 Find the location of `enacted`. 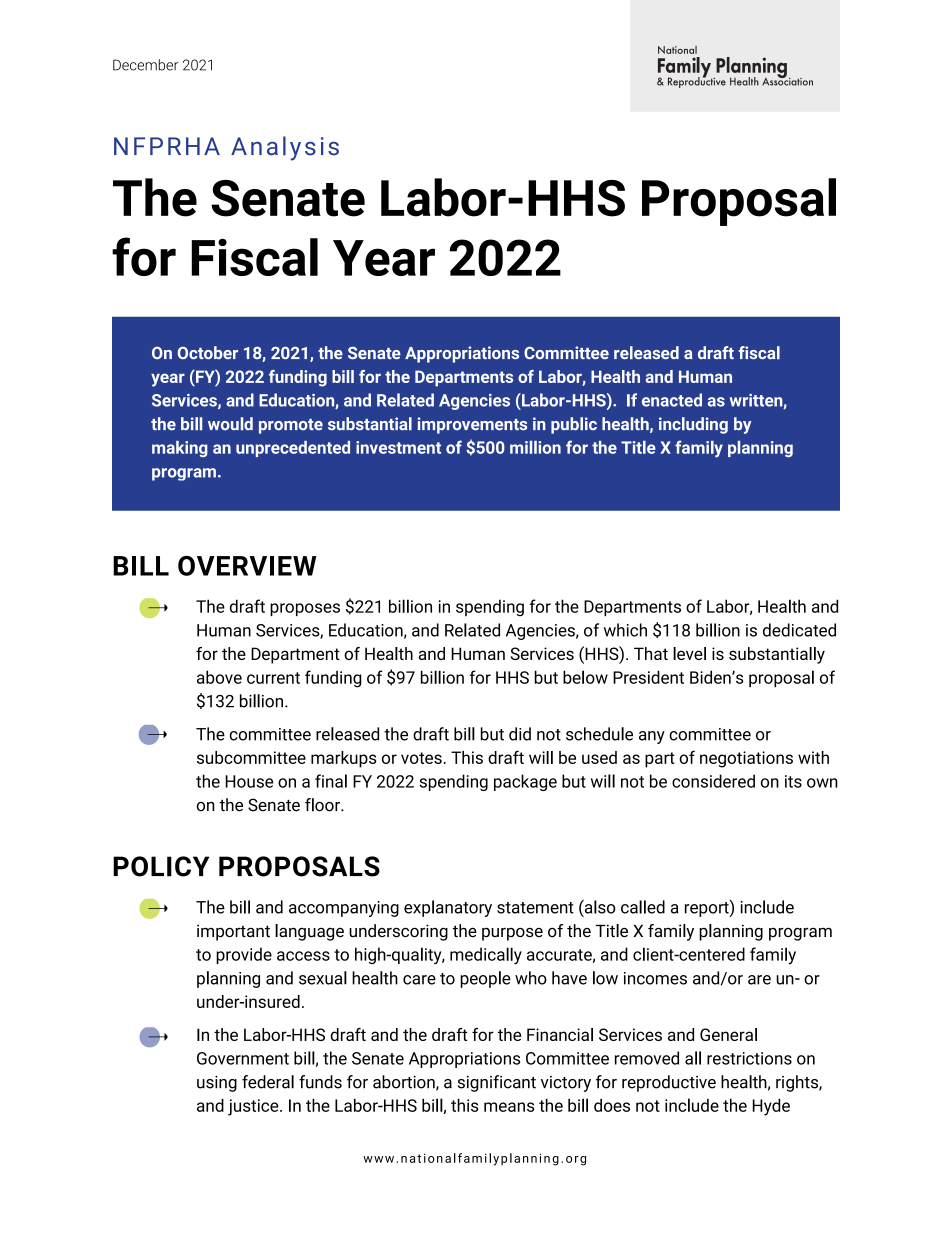

enacted is located at coordinates (672, 400).
